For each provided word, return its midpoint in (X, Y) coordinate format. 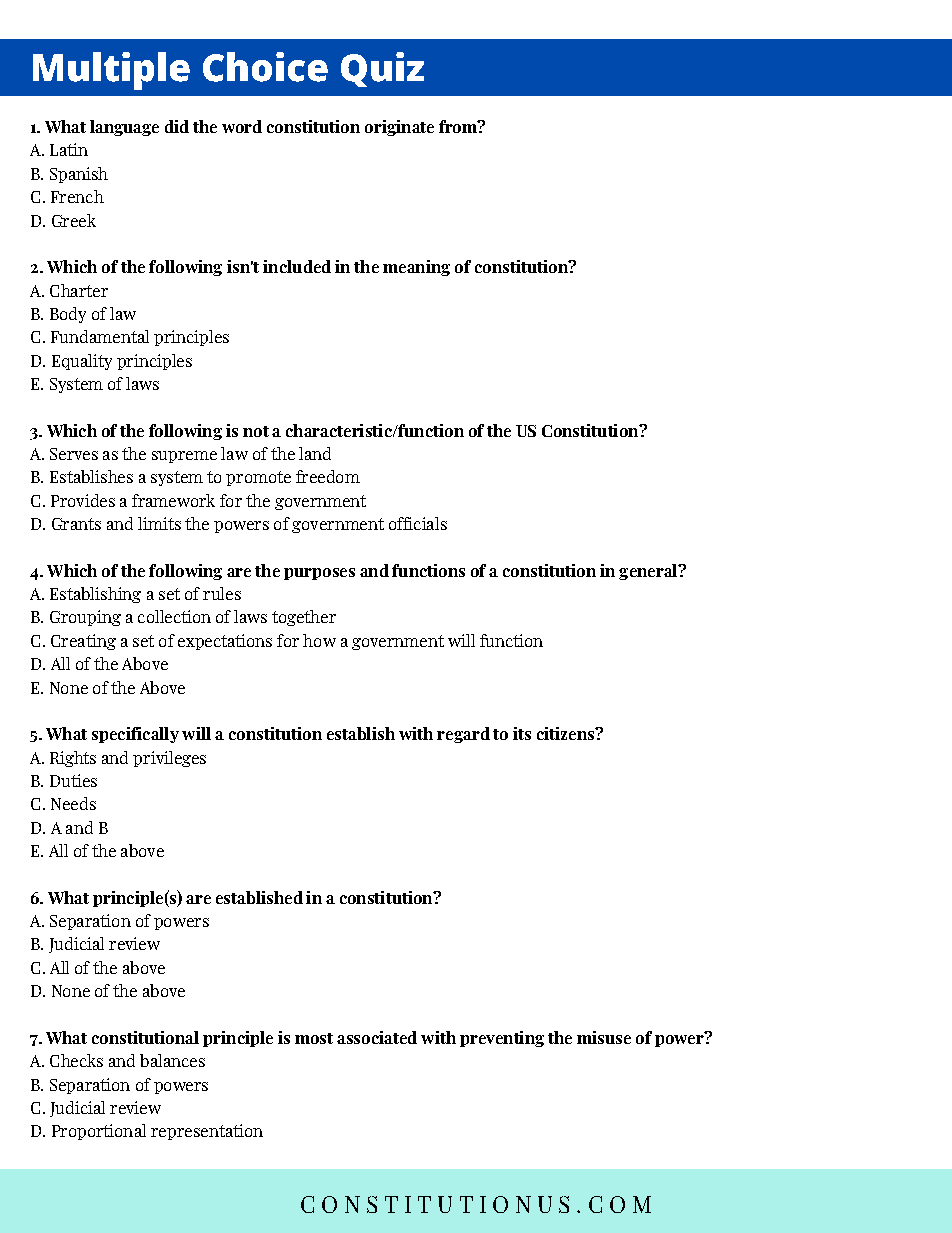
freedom (328, 476)
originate (399, 128)
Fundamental (100, 336)
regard (463, 735)
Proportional (99, 1132)
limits (159, 523)
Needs (73, 803)
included (297, 266)
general (649, 572)
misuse (604, 1037)
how (319, 640)
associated (377, 1037)
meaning (416, 268)
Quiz (382, 69)
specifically (135, 735)
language (124, 128)
